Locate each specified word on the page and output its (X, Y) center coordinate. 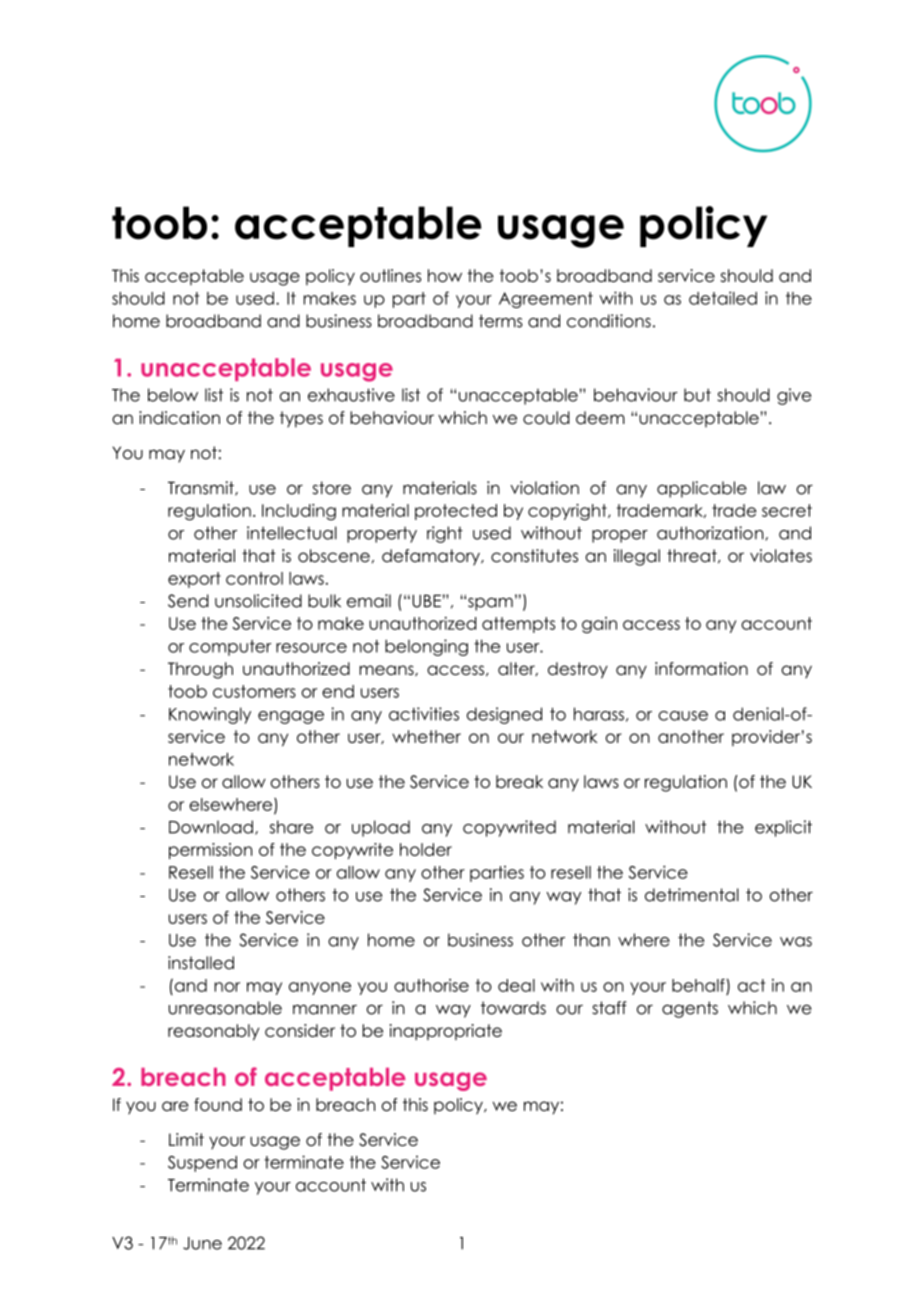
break (519, 781)
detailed (723, 298)
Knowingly (210, 715)
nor (227, 987)
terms (501, 321)
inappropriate (446, 1032)
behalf (698, 985)
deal (516, 985)
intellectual (292, 533)
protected (456, 512)
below (173, 395)
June (202, 1243)
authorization (711, 533)
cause (683, 716)
